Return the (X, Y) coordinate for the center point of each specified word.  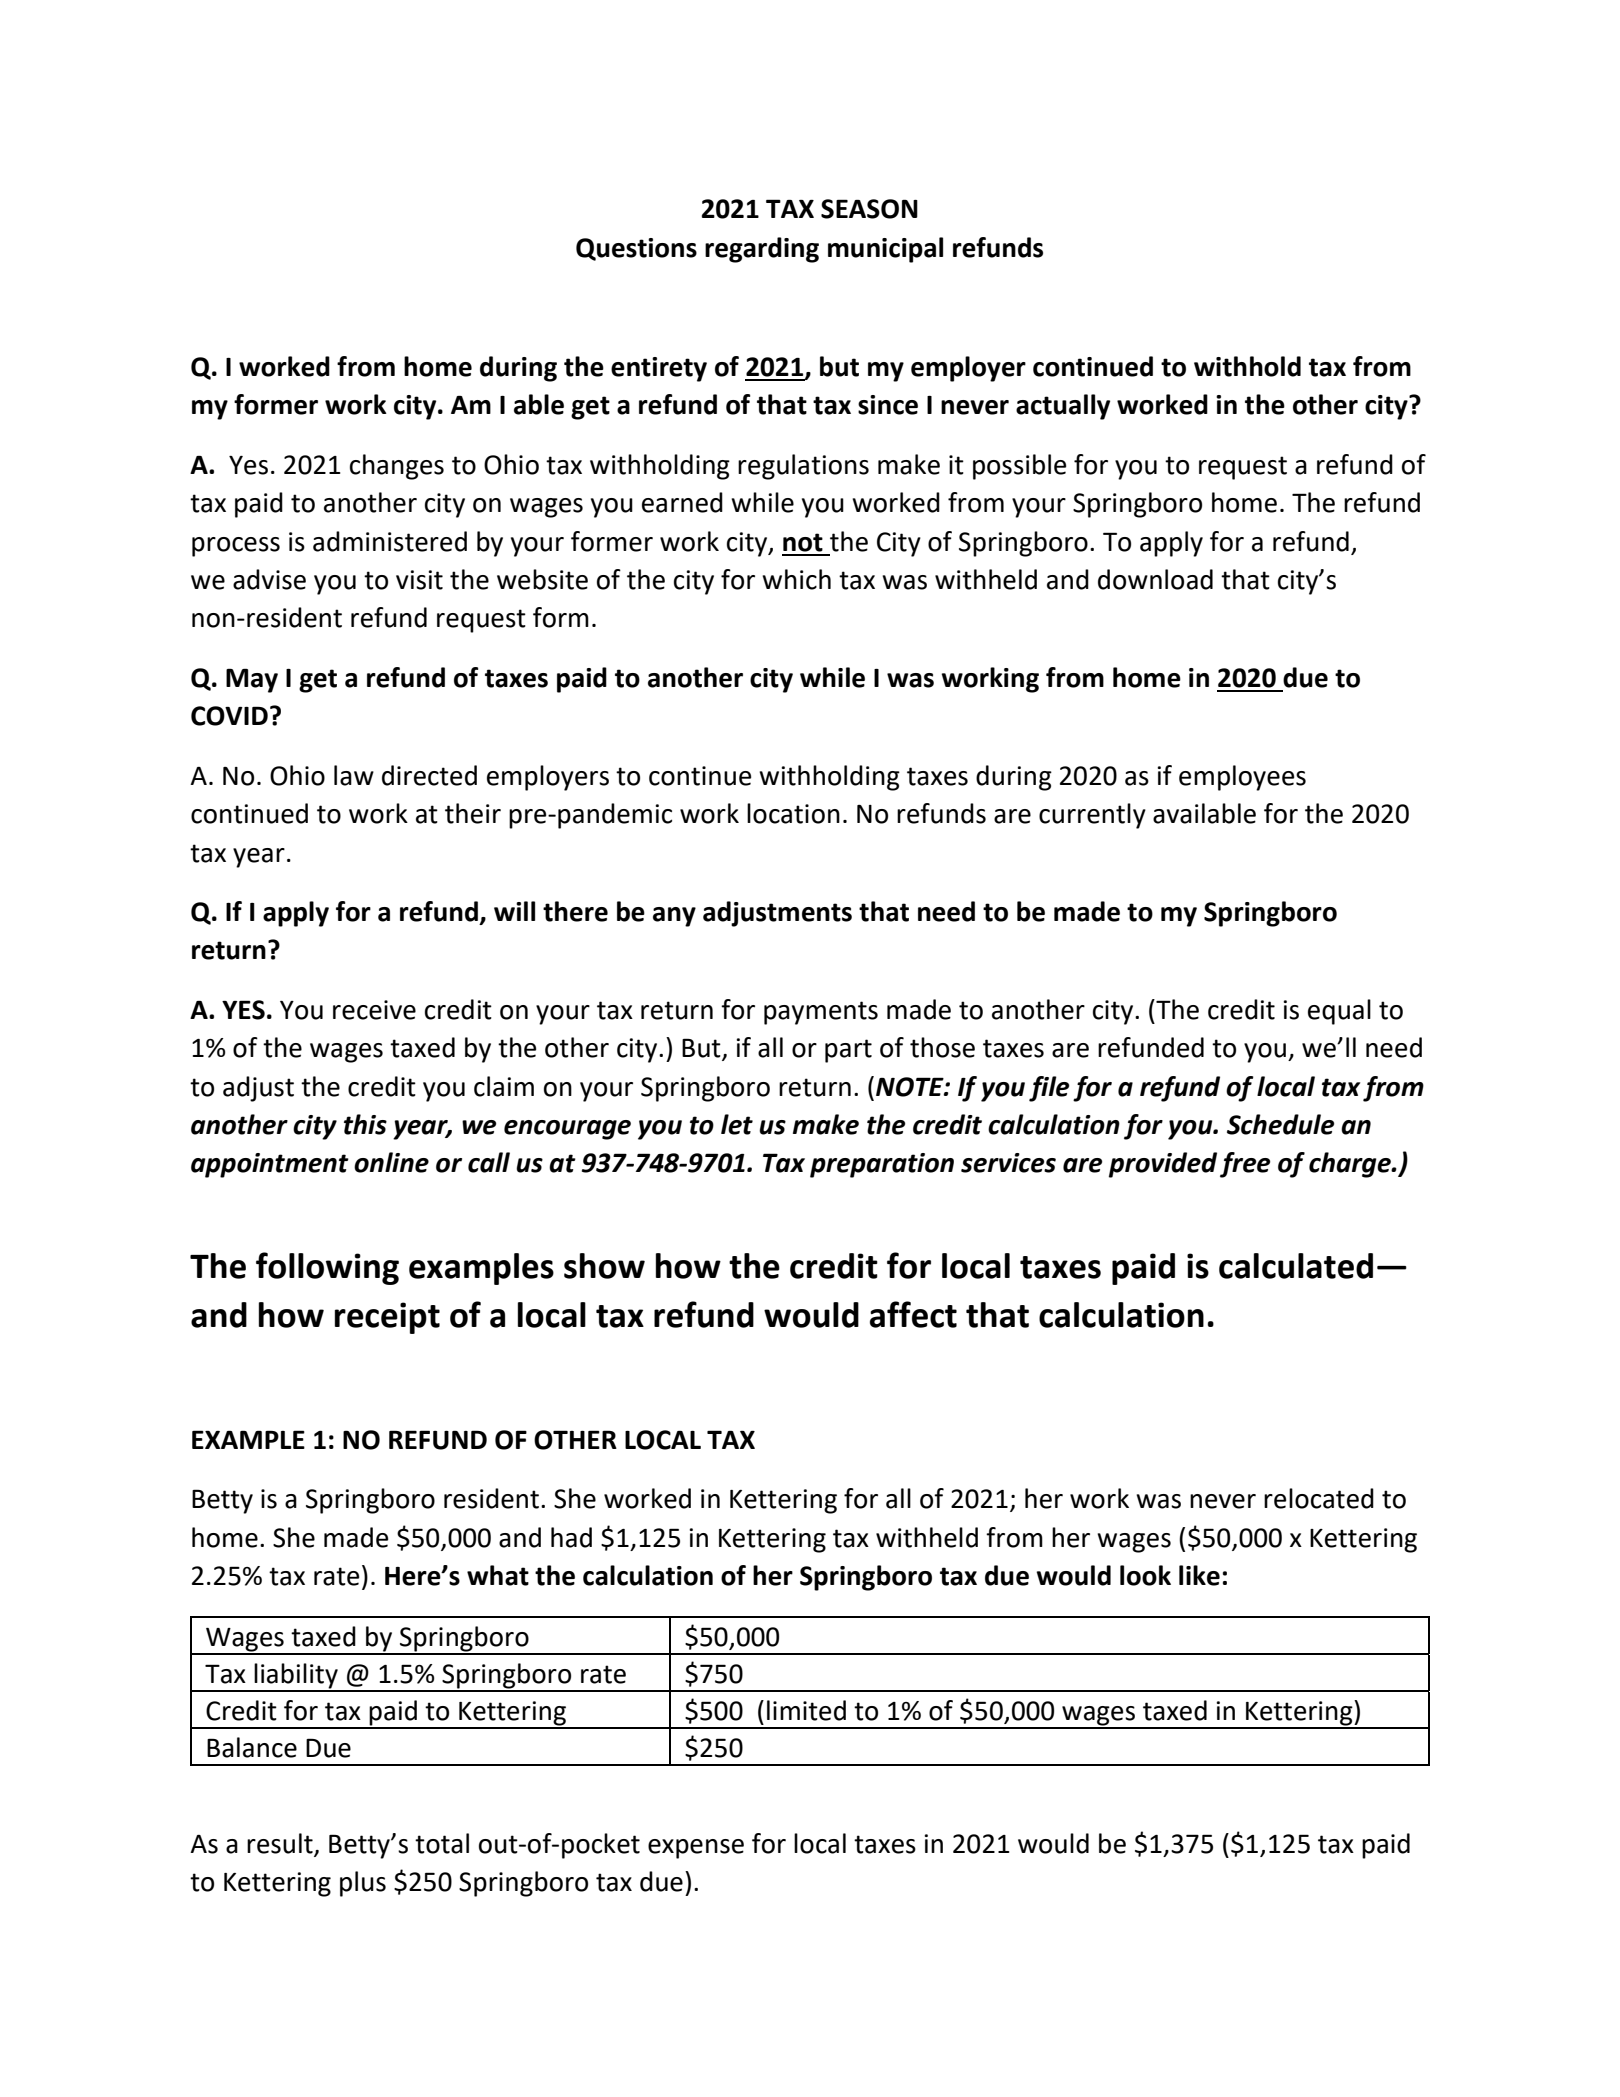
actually (1063, 407)
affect (913, 1314)
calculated (1296, 1266)
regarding (762, 250)
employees (1242, 778)
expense (696, 1849)
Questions (636, 249)
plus (363, 1884)
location (793, 813)
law (354, 775)
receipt (387, 1318)
